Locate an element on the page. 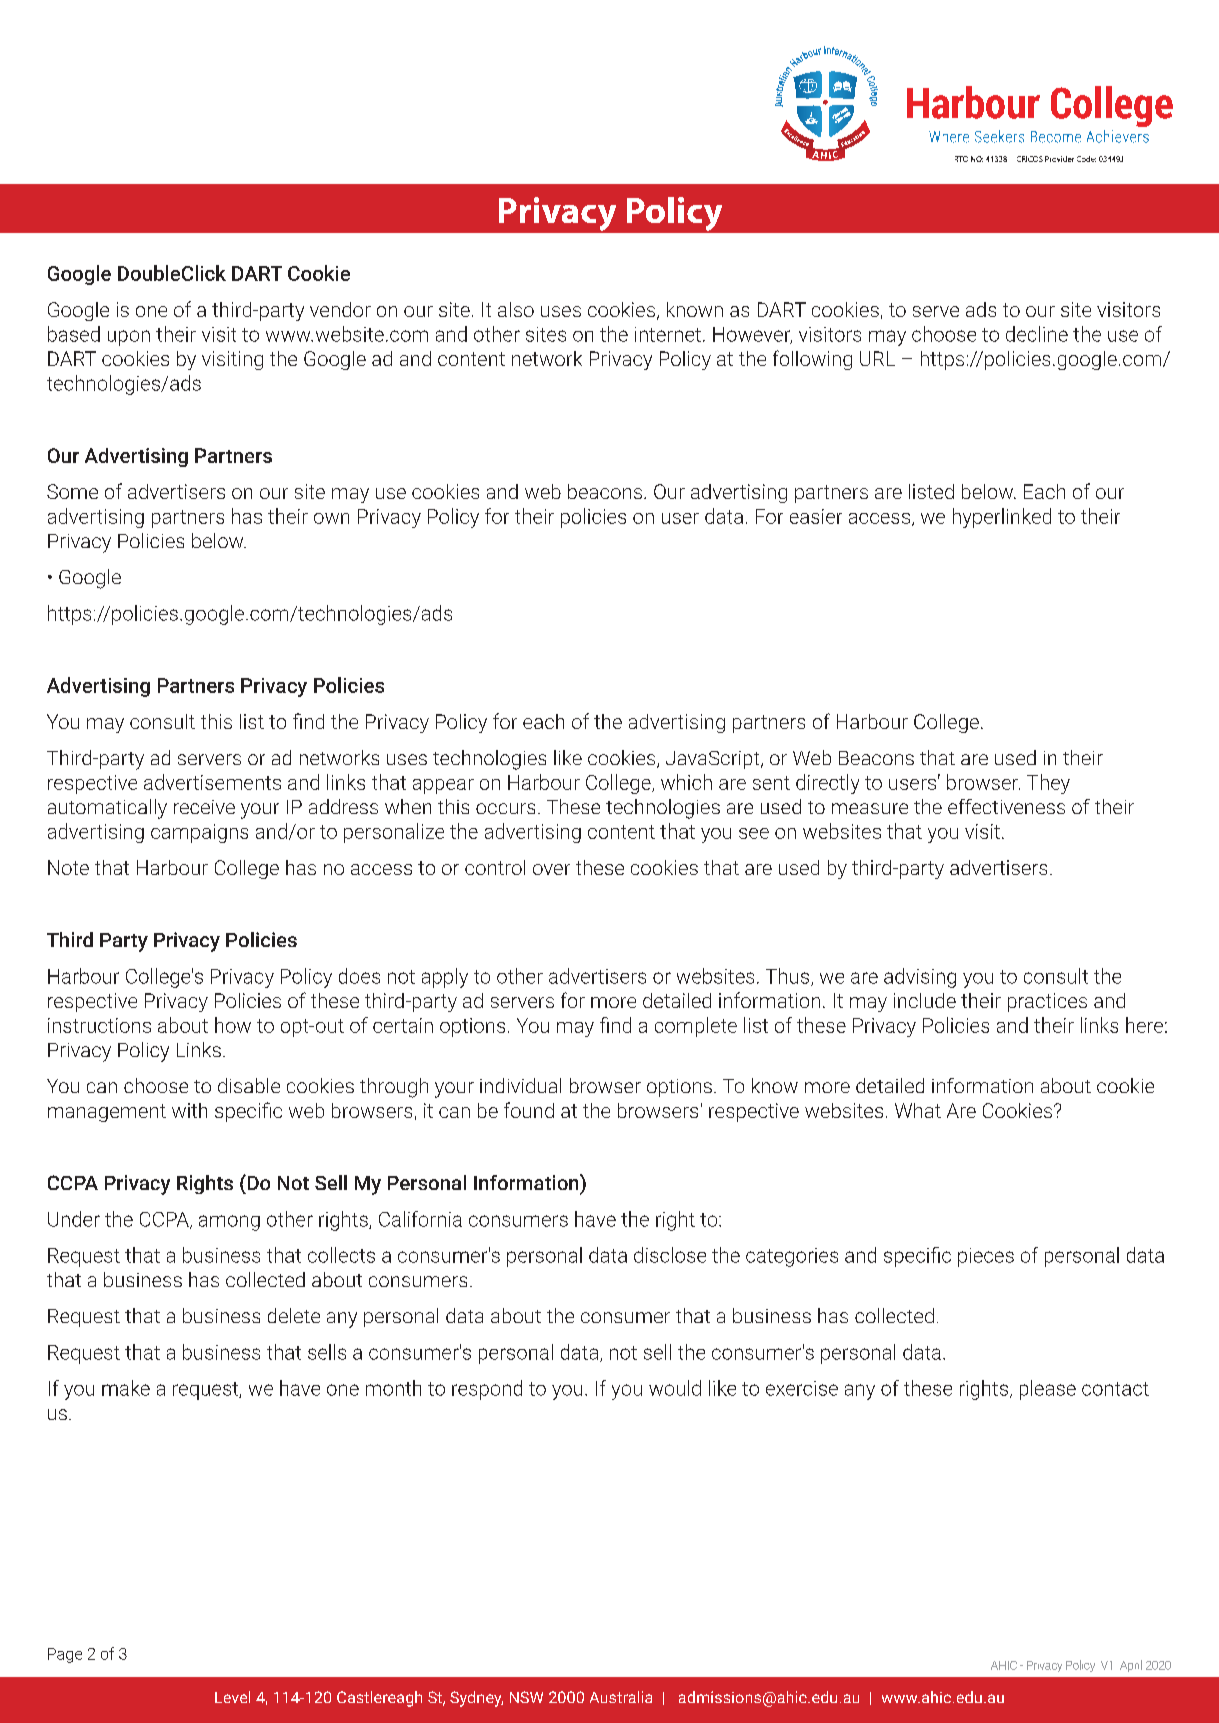 This document has width=1219, height=1723. found is located at coordinates (529, 1110).
